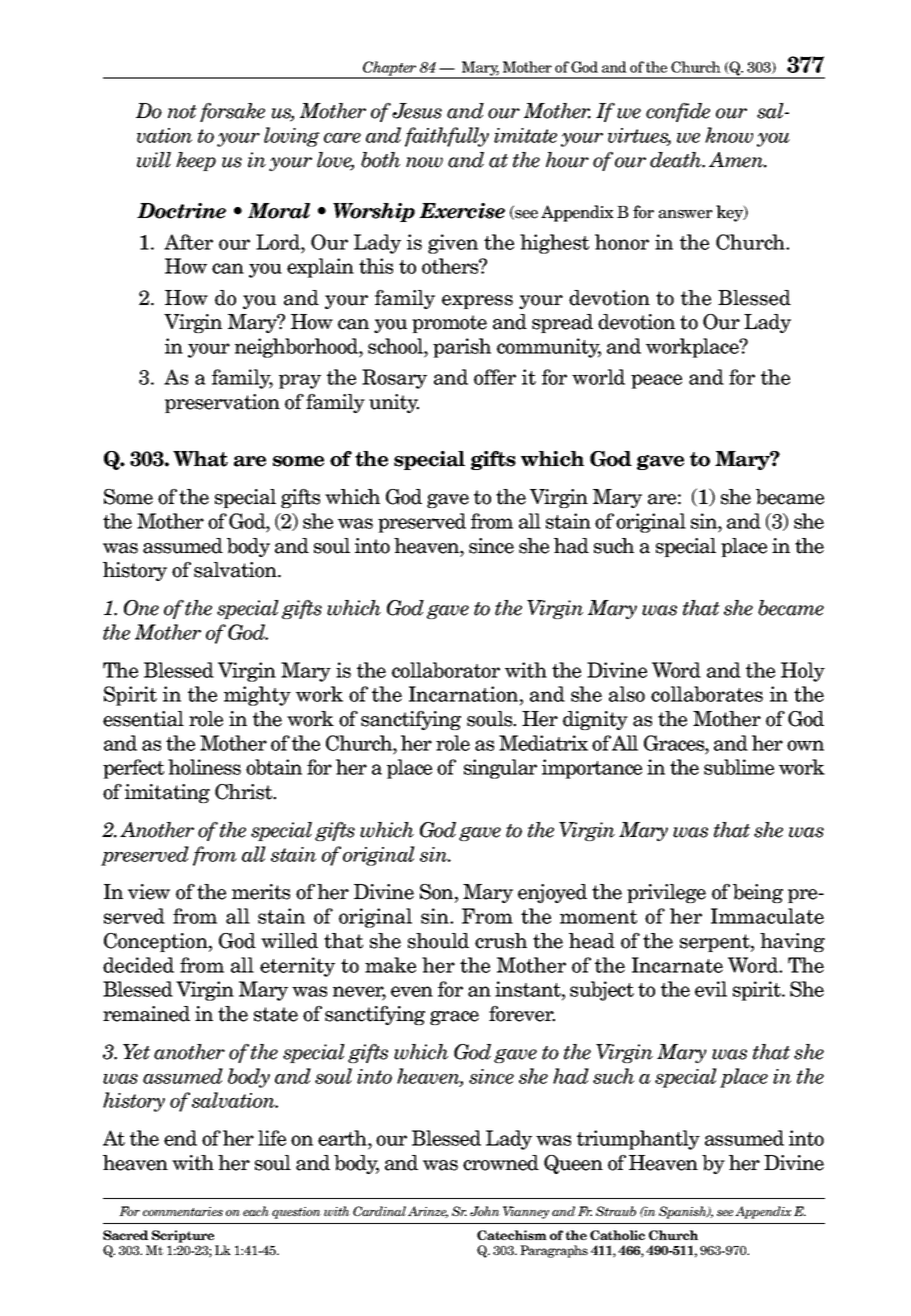  Describe the element at coordinates (167, 793) in the document. I see `imitating` at that location.
